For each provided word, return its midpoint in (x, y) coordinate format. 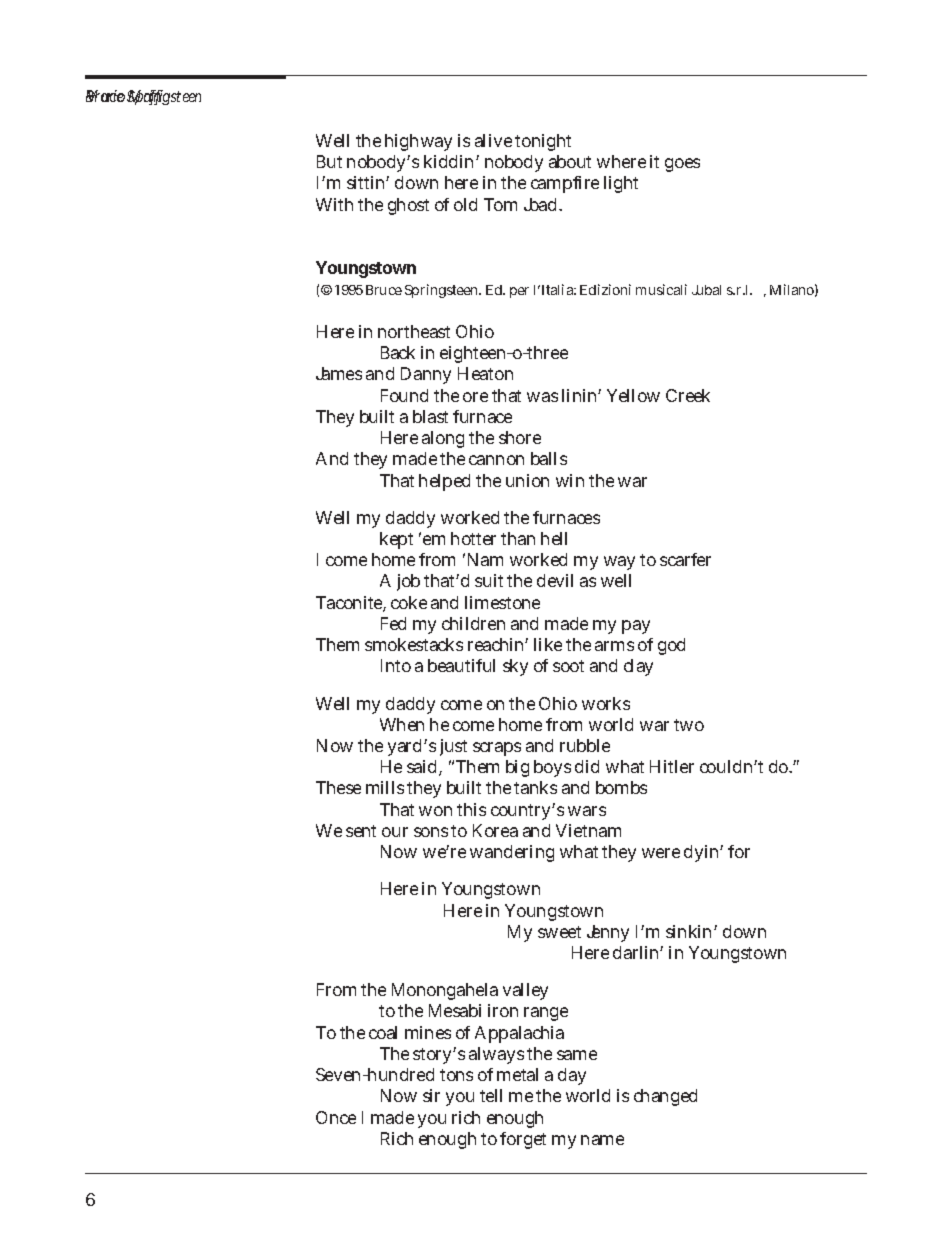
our (395, 832)
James (339, 373)
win (570, 480)
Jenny (608, 933)
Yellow (633, 395)
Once (336, 1117)
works (606, 703)
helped (444, 482)
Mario (107, 96)
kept (396, 540)
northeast (414, 331)
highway (418, 142)
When (402, 724)
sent (361, 831)
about (570, 161)
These (338, 787)
